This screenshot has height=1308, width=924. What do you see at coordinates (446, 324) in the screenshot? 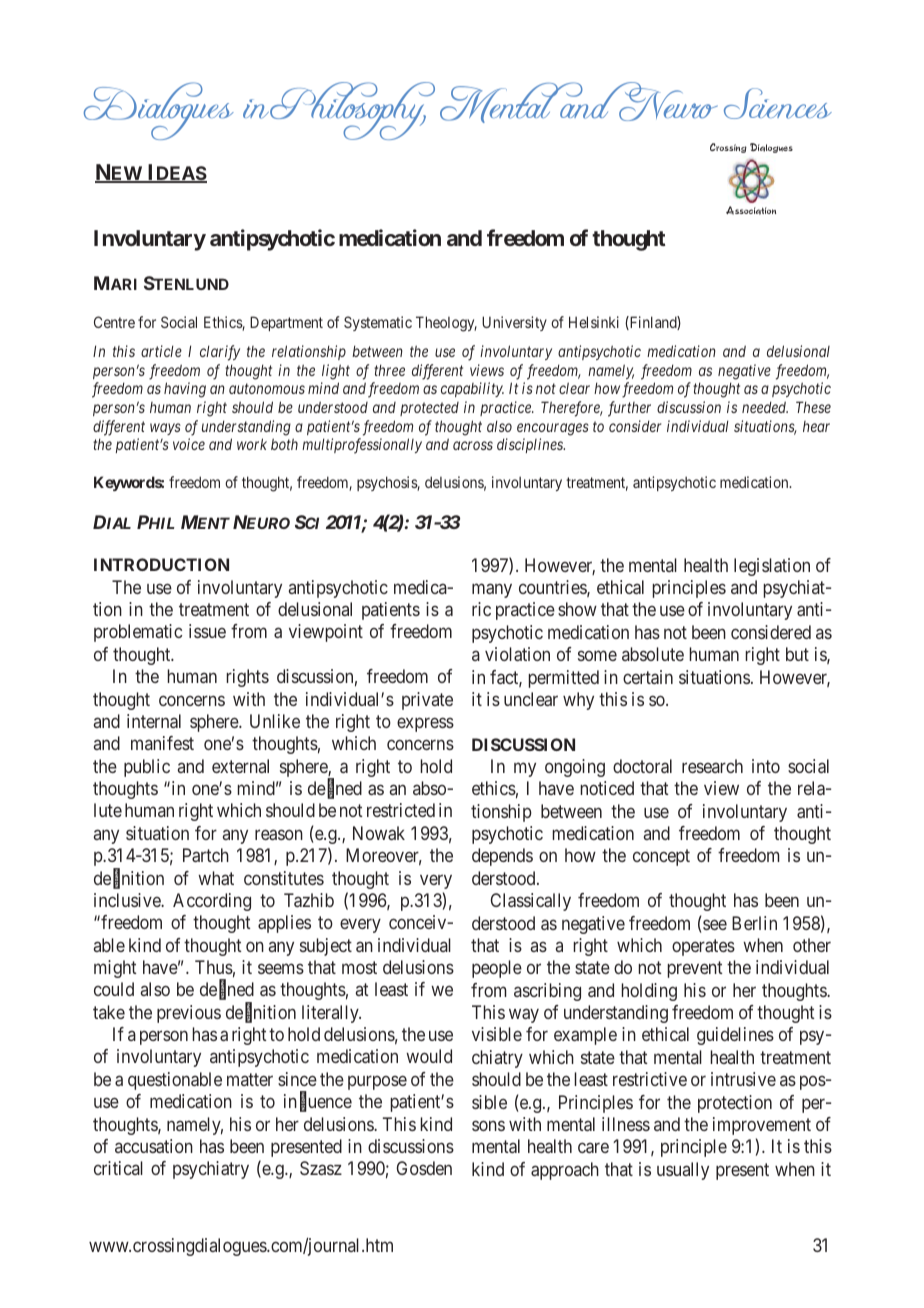
I see `Theology` at bounding box center [446, 324].
